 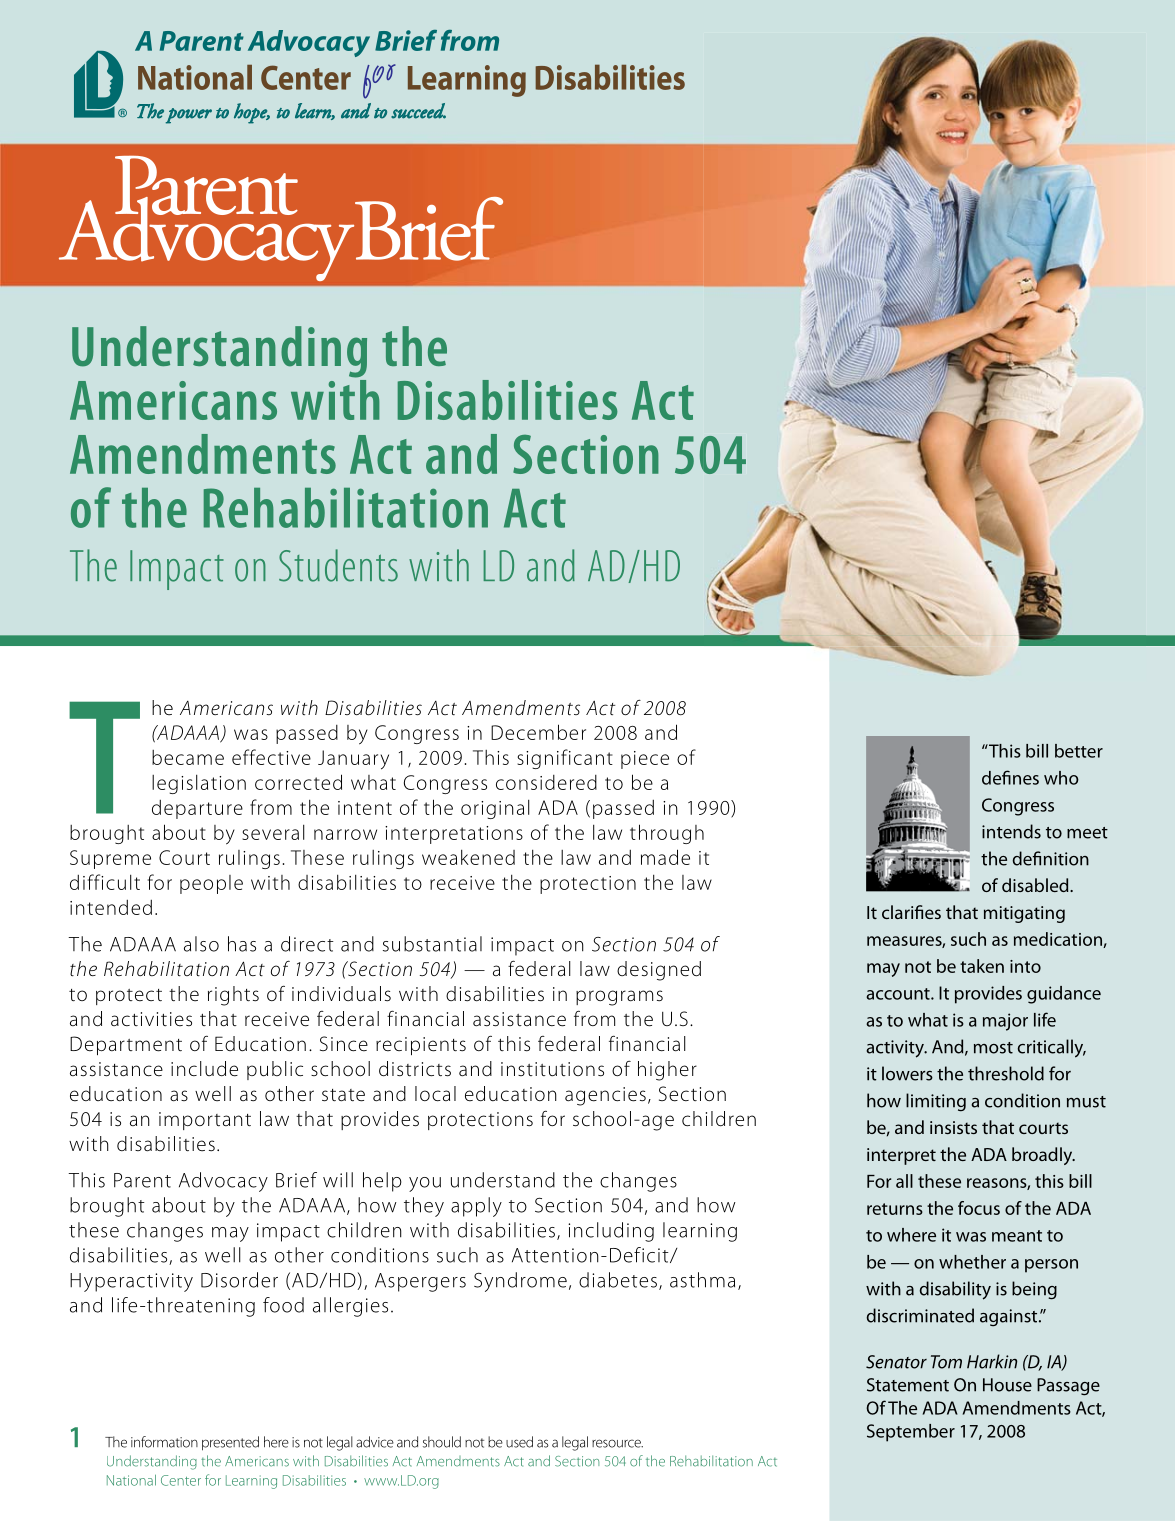 What do you see at coordinates (619, 998) in the document?
I see `programs` at bounding box center [619, 998].
